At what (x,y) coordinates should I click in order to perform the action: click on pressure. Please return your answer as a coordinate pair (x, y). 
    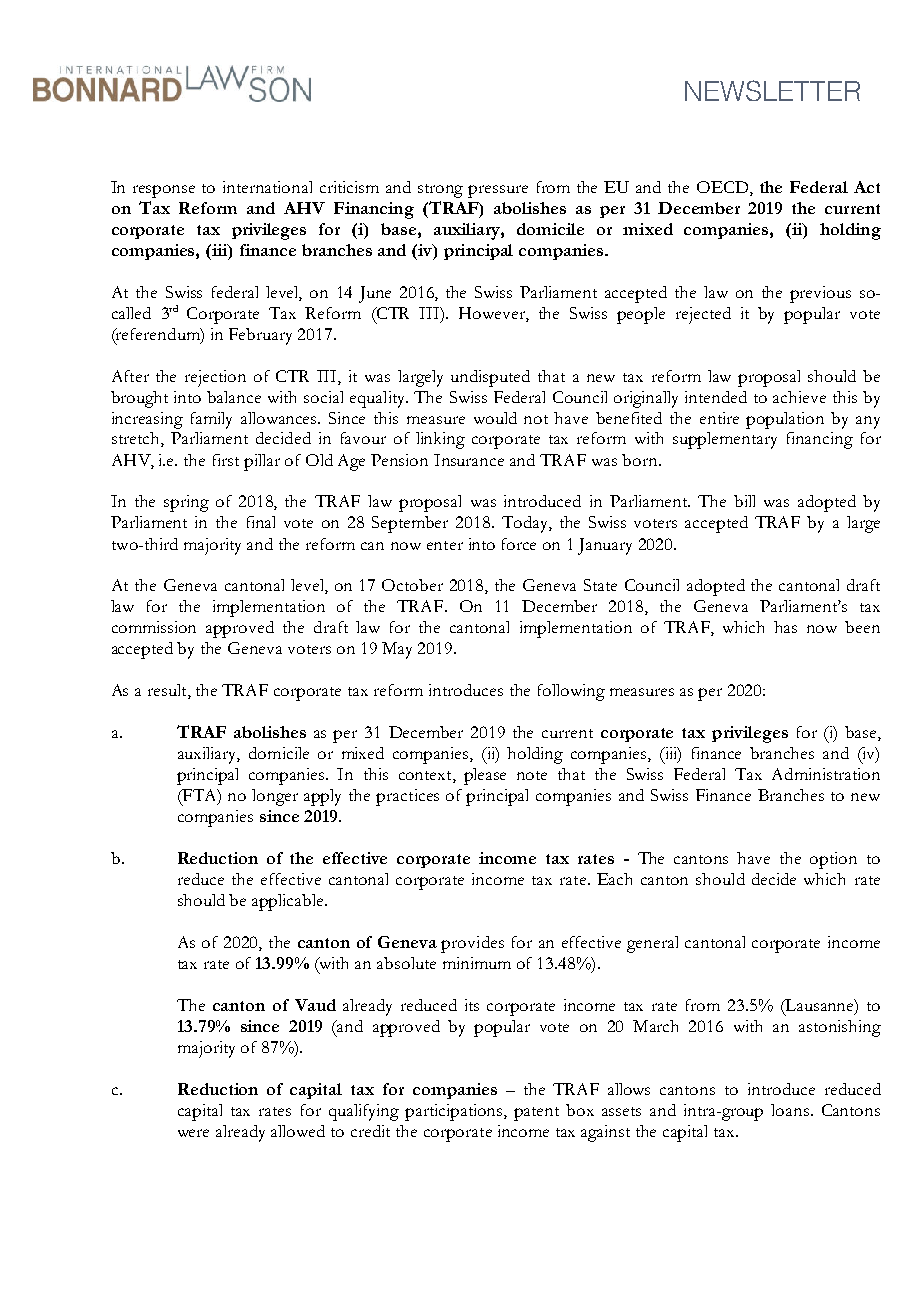
    Looking at the image, I should click on (498, 191).
